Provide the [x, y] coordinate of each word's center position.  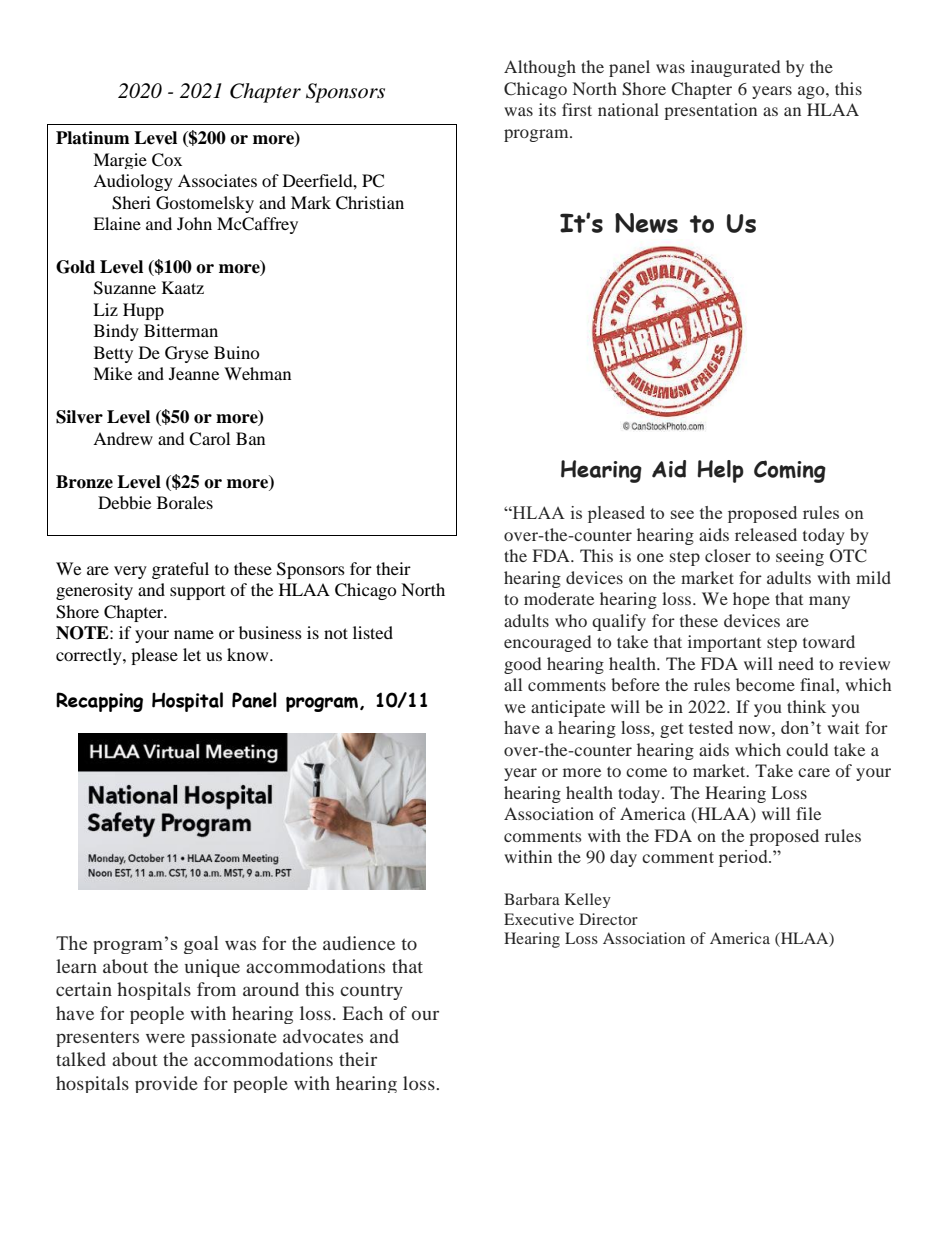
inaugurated [735, 68]
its [547, 109]
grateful [180, 570]
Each [362, 1013]
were [165, 1038]
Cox [167, 160]
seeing [800, 557]
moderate [559, 598]
